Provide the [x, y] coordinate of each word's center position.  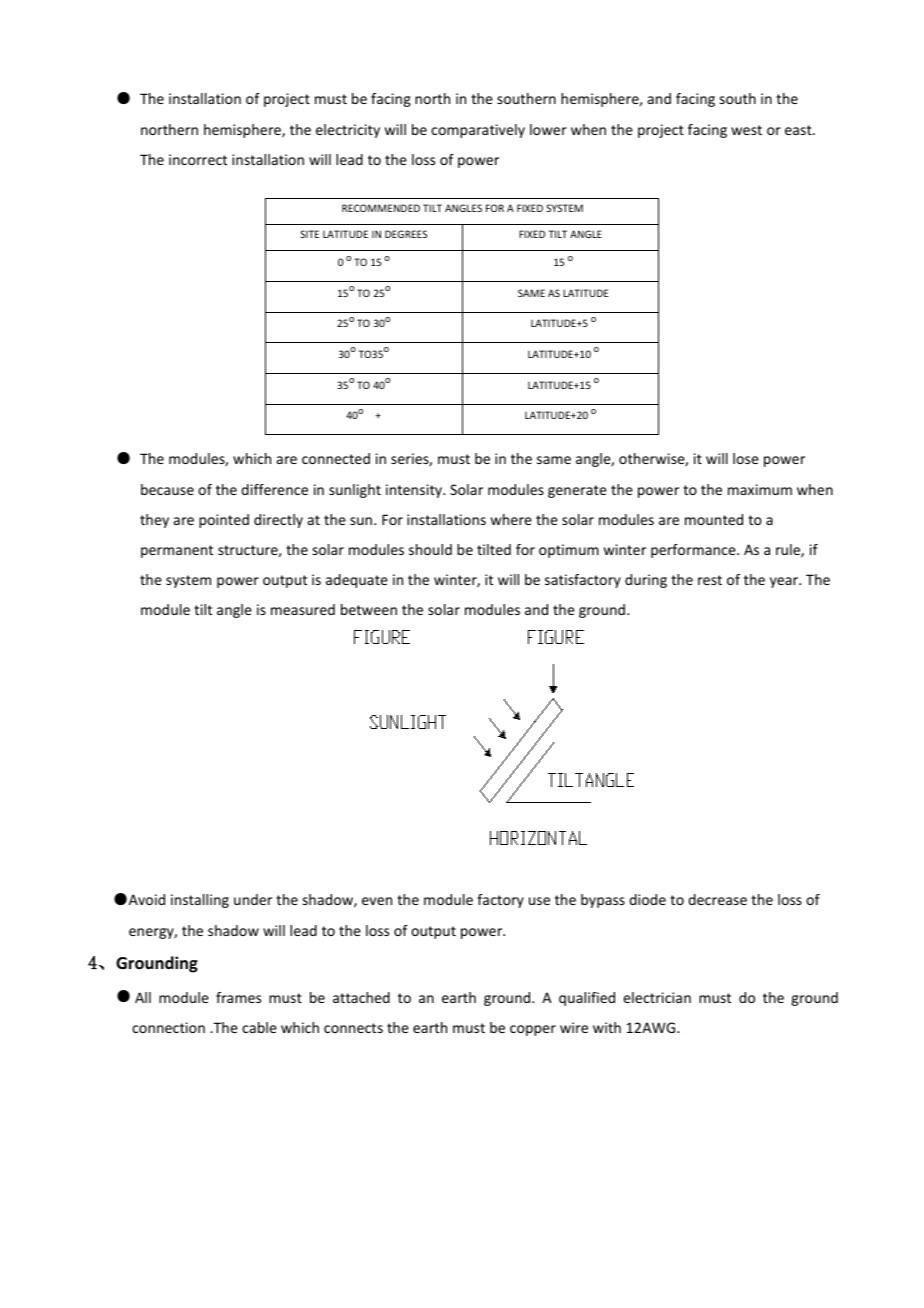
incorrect [198, 159]
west [746, 130]
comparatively [478, 131]
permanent [177, 551]
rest [710, 580]
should [430, 549]
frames [238, 997]
